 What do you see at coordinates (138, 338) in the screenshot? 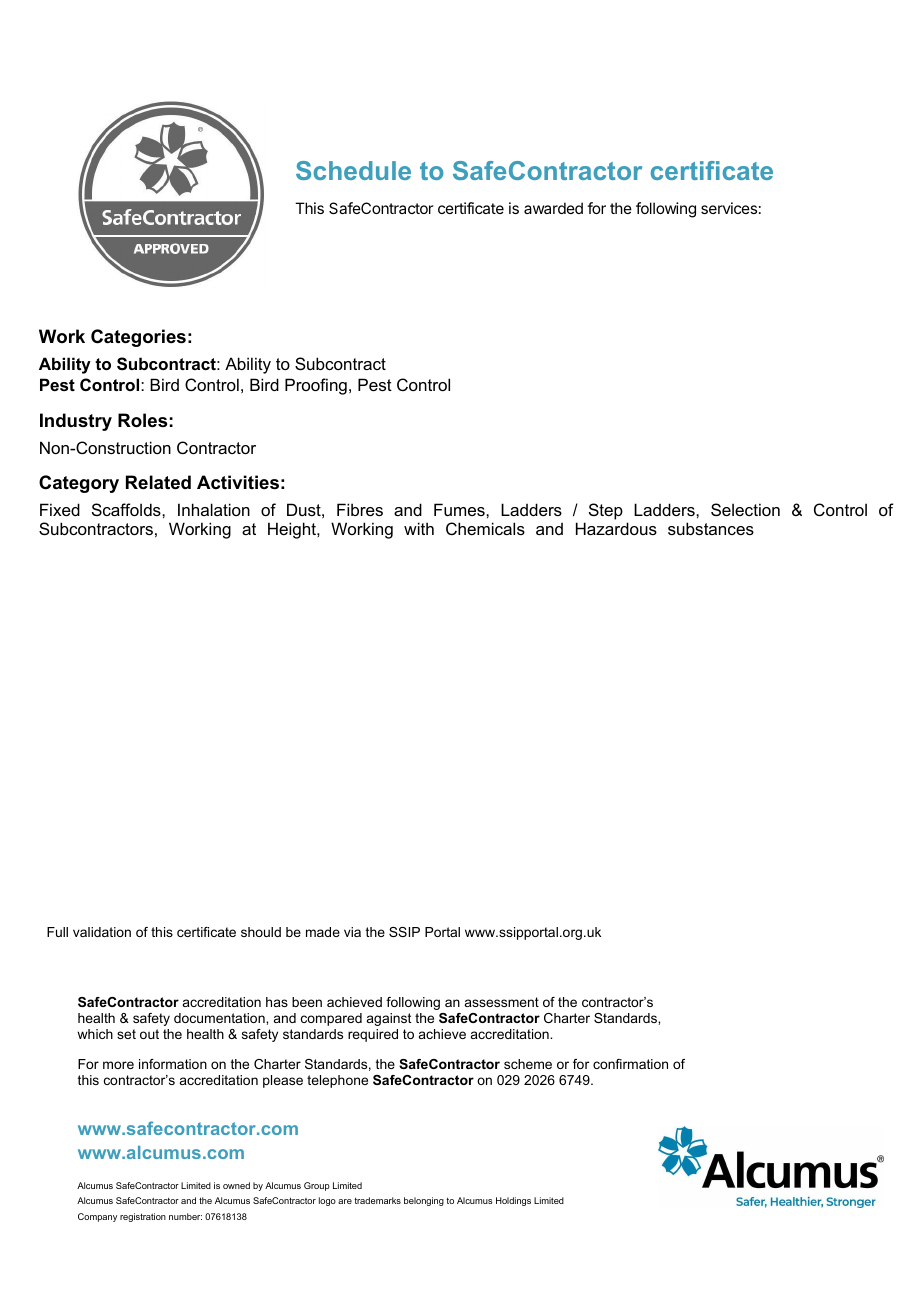
I see `Categories` at bounding box center [138, 338].
